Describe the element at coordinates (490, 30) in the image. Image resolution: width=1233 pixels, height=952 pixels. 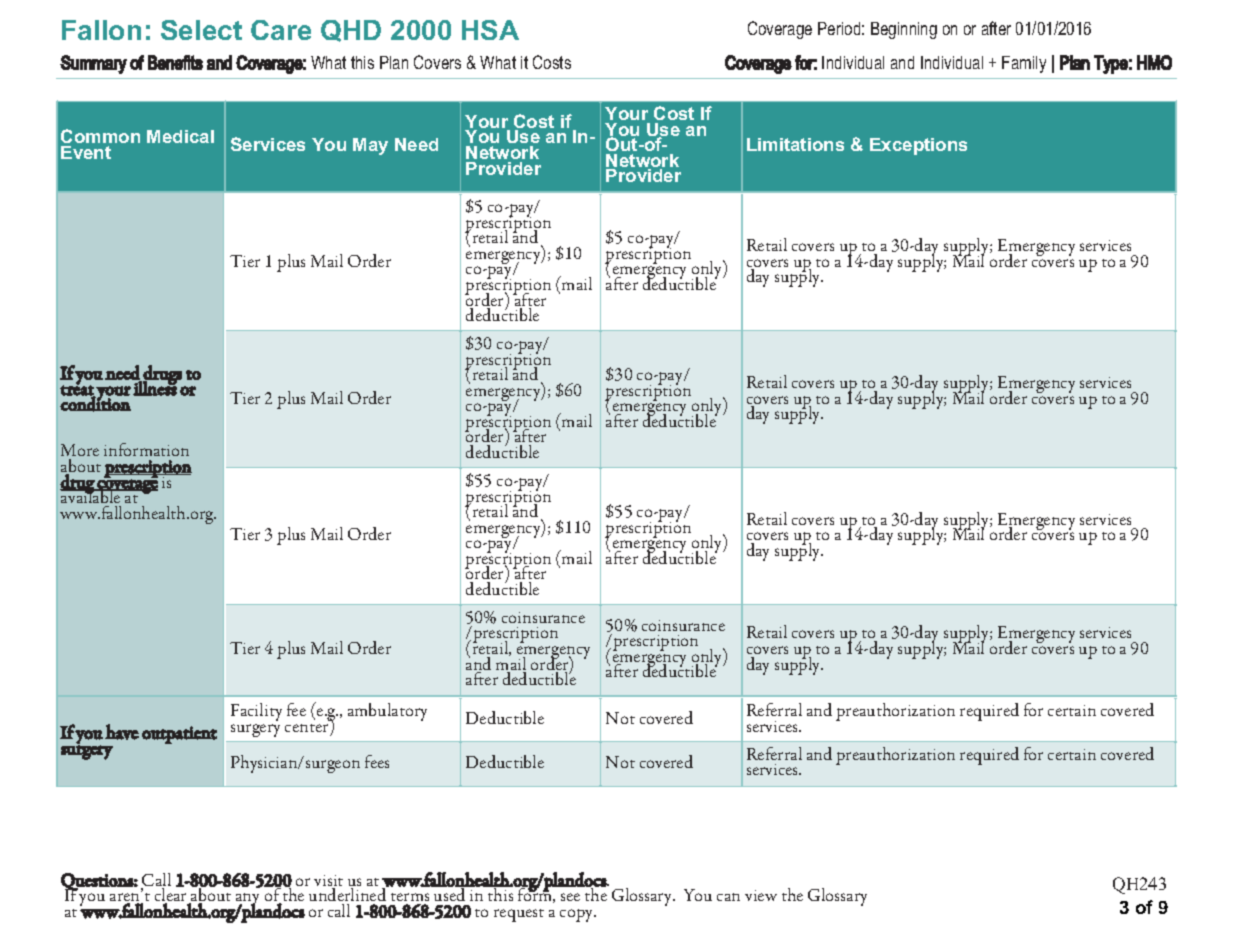
I see `HSA` at that location.
